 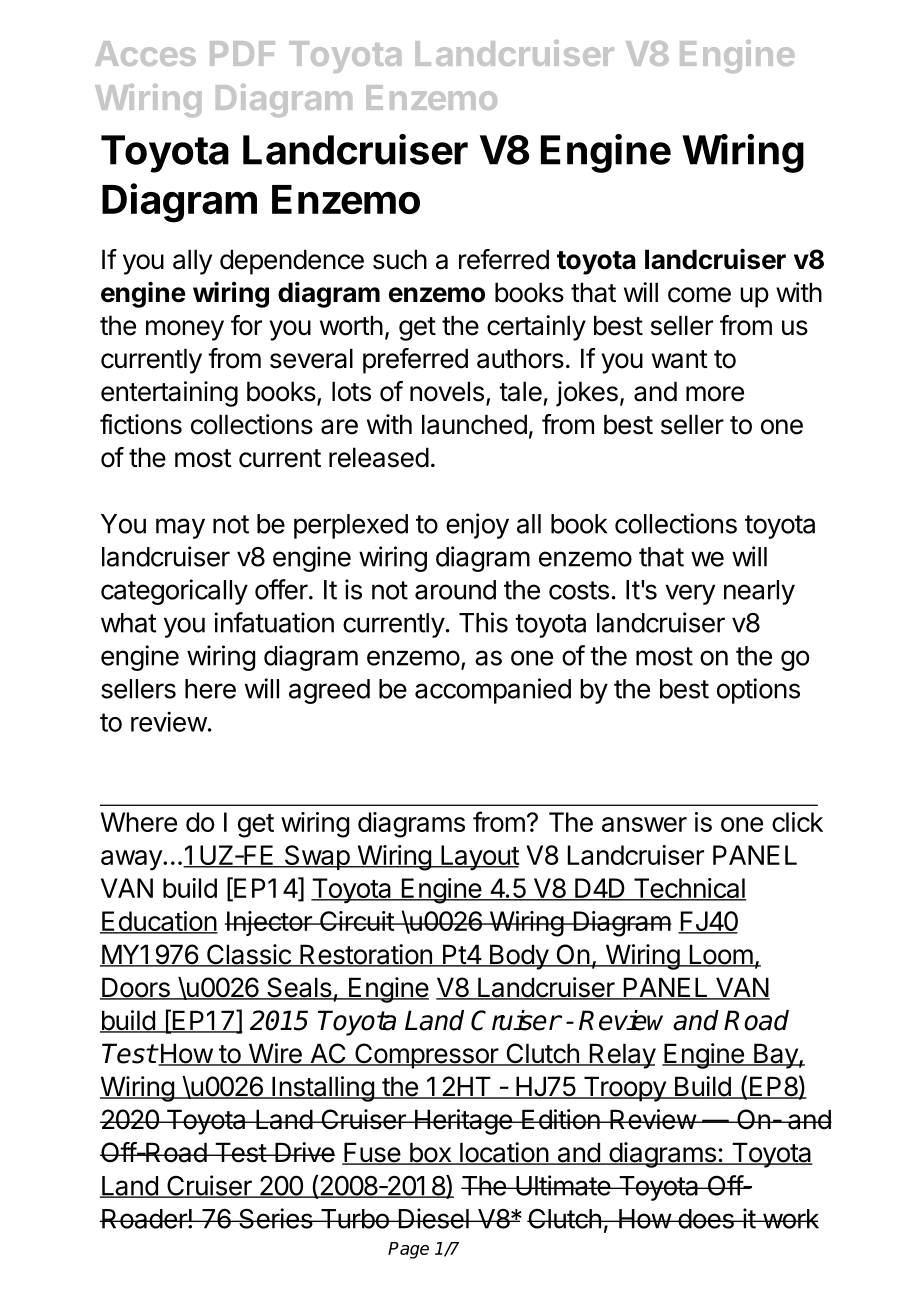 What do you see at coordinates (242, 53) in the screenshot?
I see `PDF` at bounding box center [242, 53].
